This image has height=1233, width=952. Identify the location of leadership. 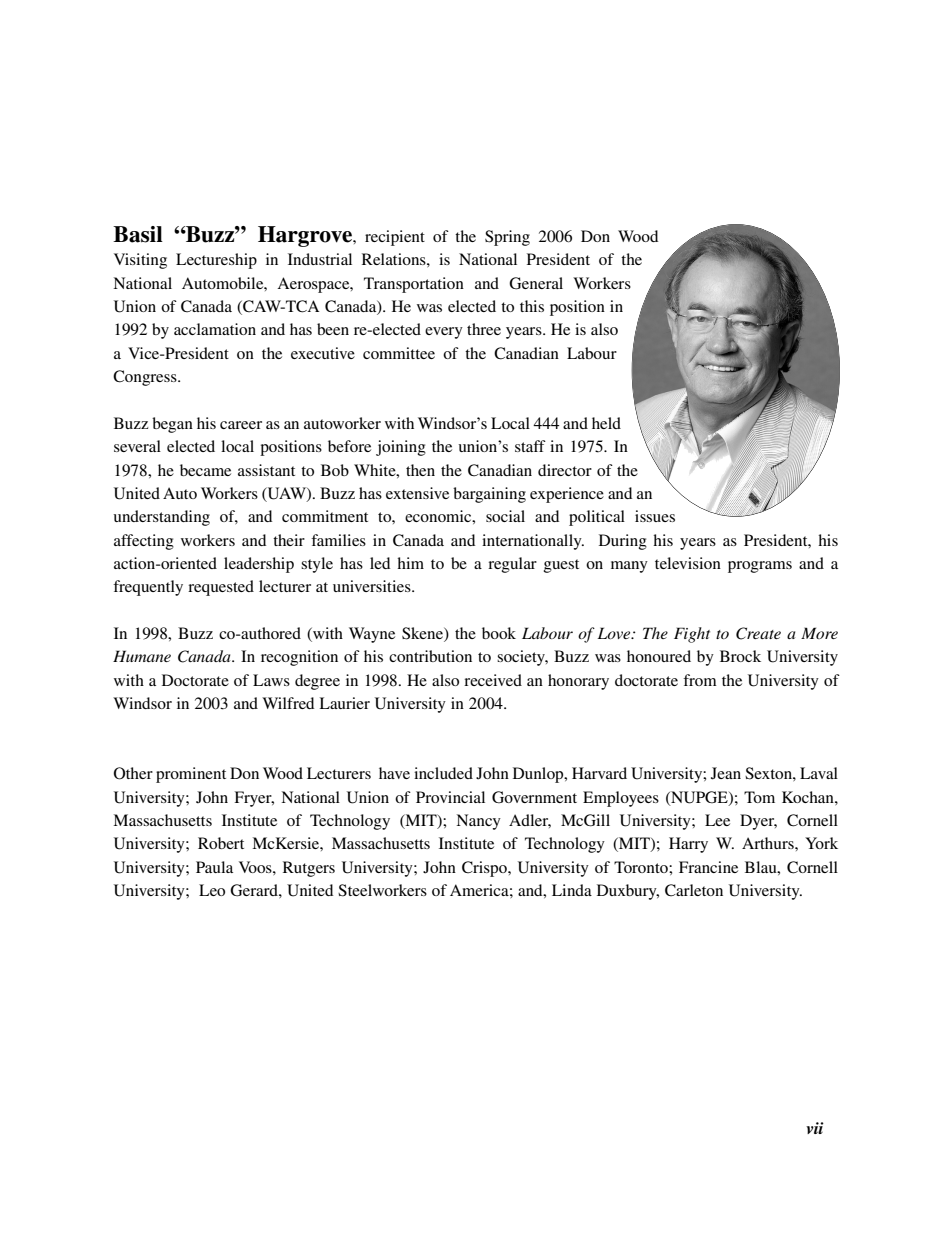
(259, 565).
